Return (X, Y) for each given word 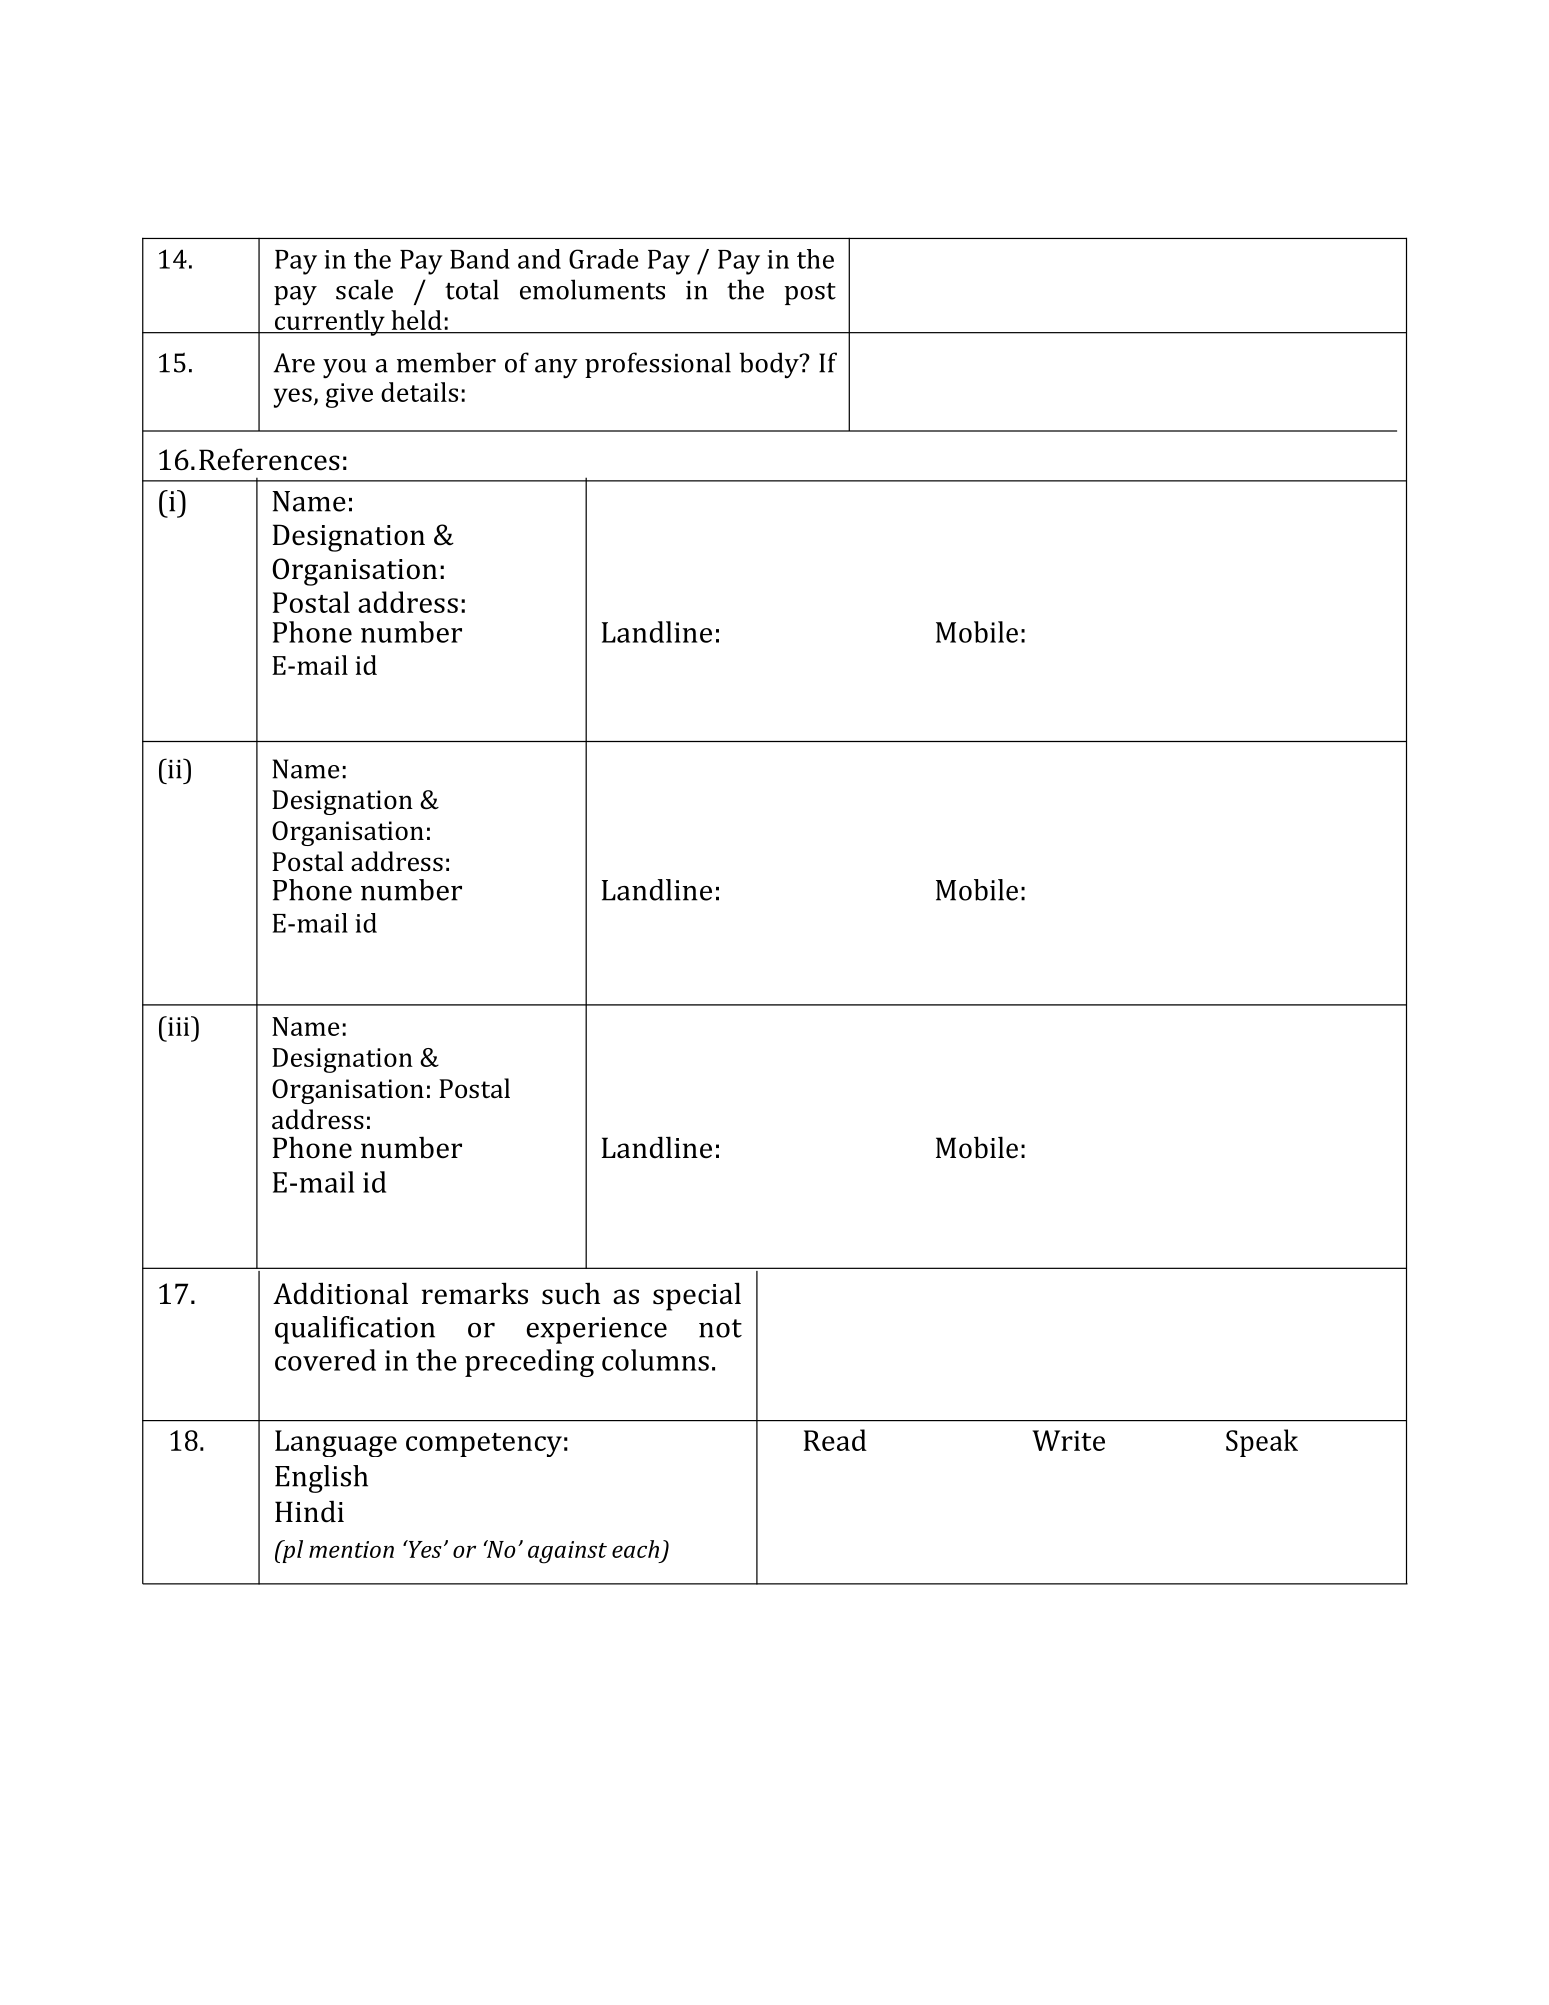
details (419, 392)
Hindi (309, 1511)
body (770, 365)
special (697, 1296)
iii (179, 1026)
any (556, 369)
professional (658, 365)
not (720, 1328)
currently (329, 323)
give (349, 395)
